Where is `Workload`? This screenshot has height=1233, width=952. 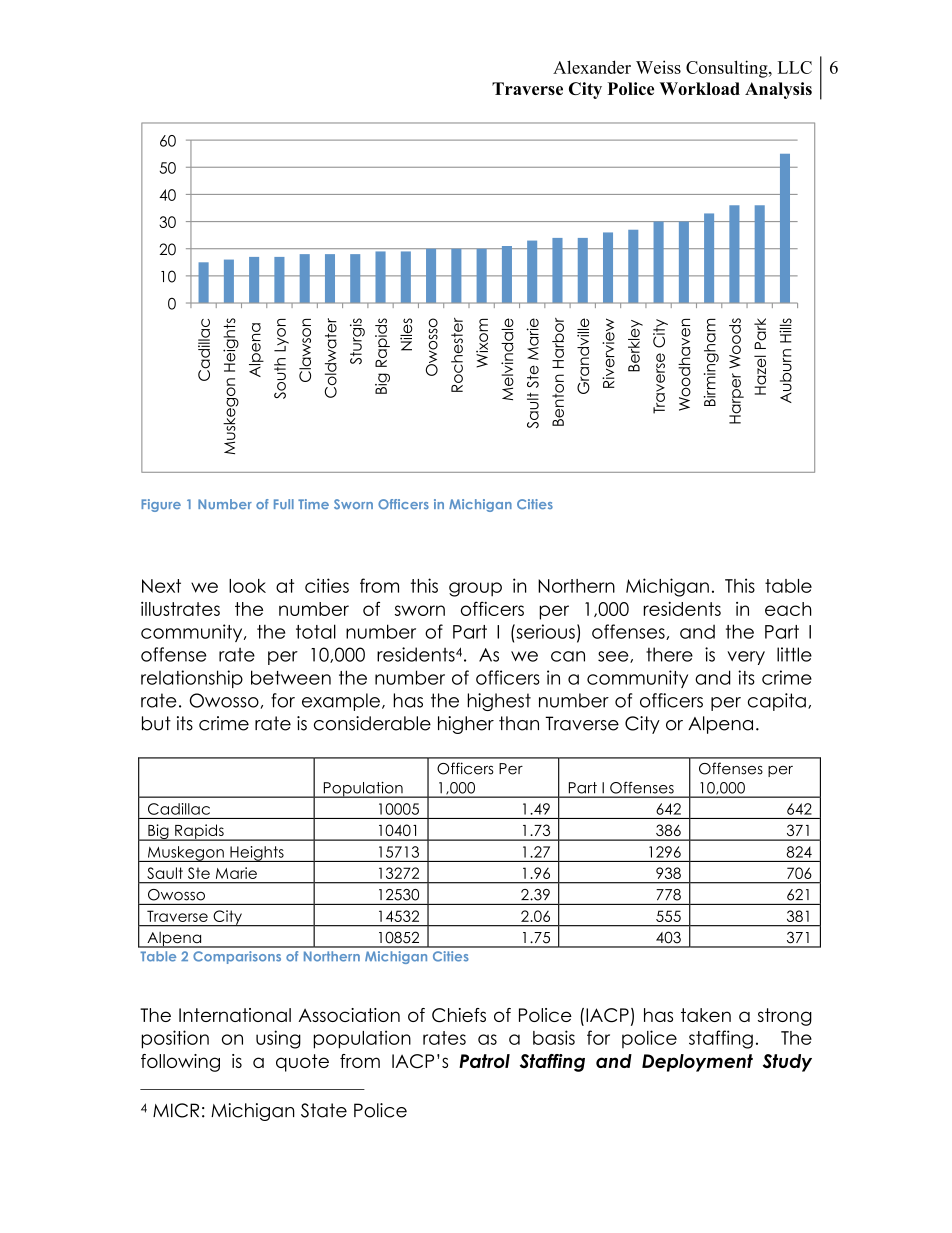 Workload is located at coordinates (700, 88).
